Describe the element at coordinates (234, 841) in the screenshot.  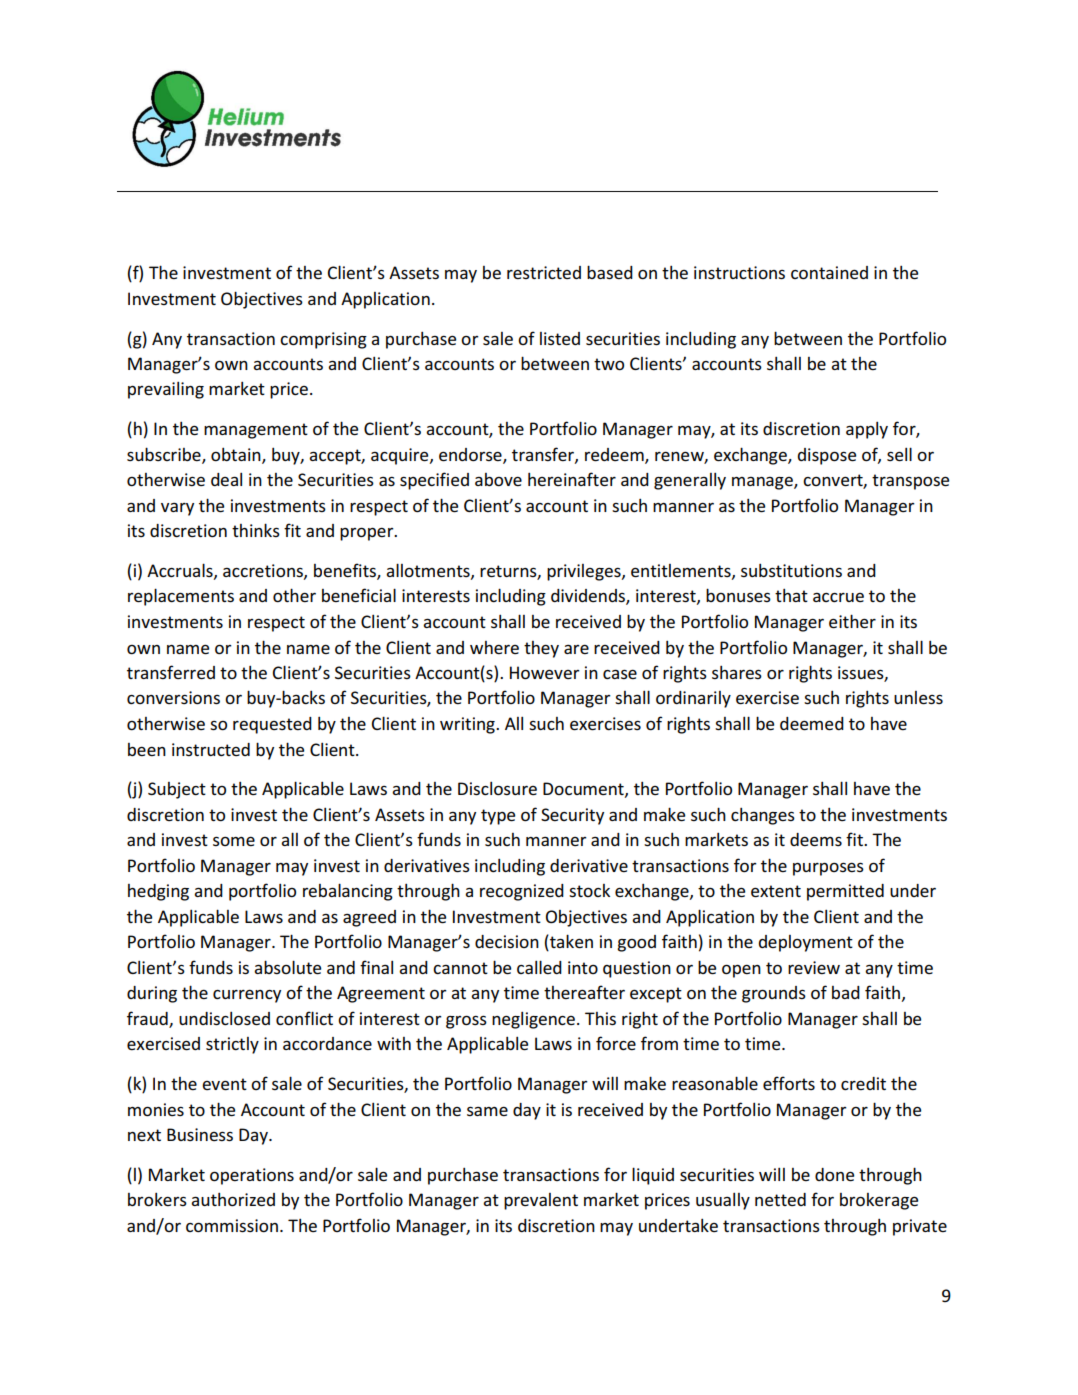
I see `some` at that location.
